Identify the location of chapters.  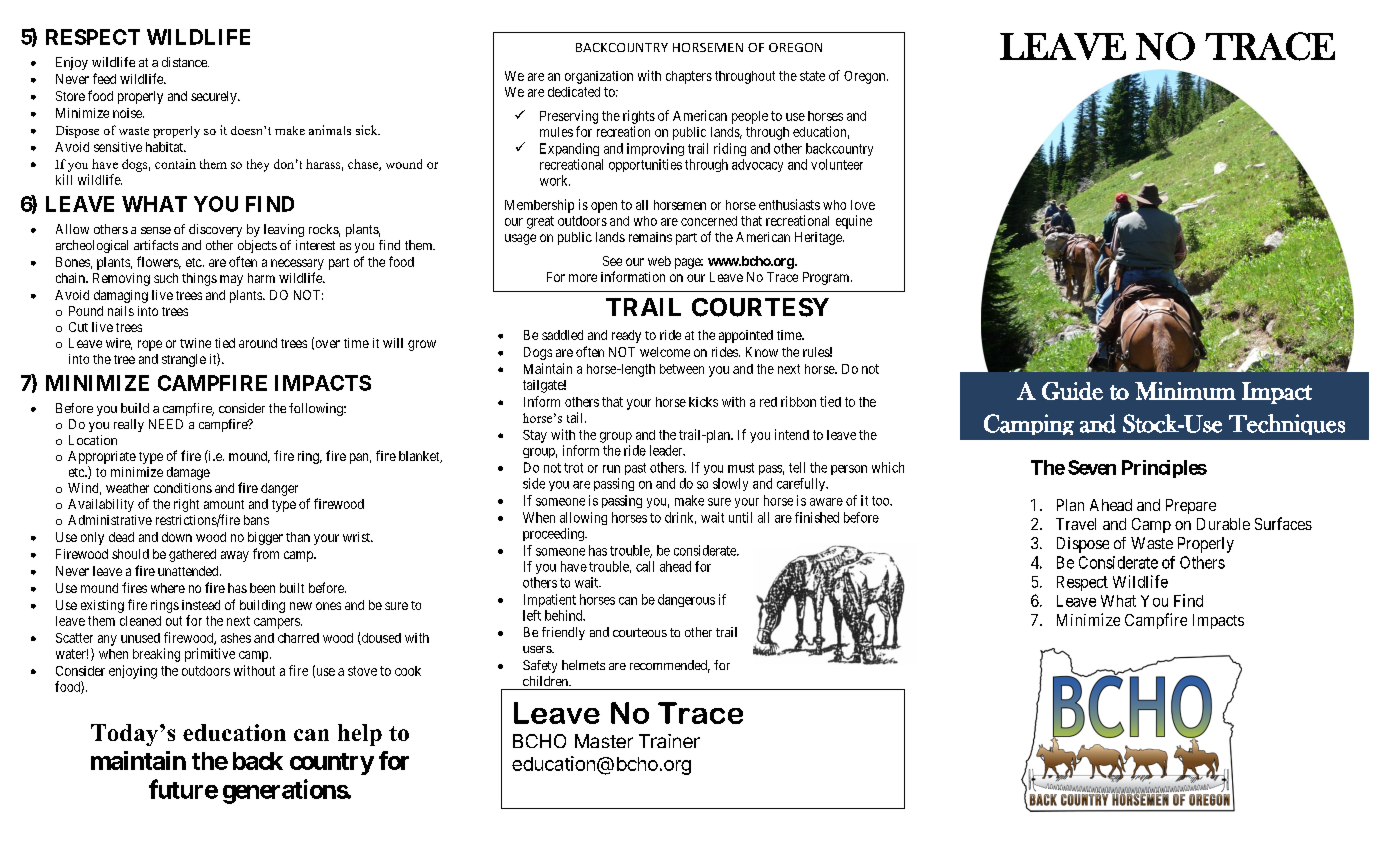
(689, 77).
